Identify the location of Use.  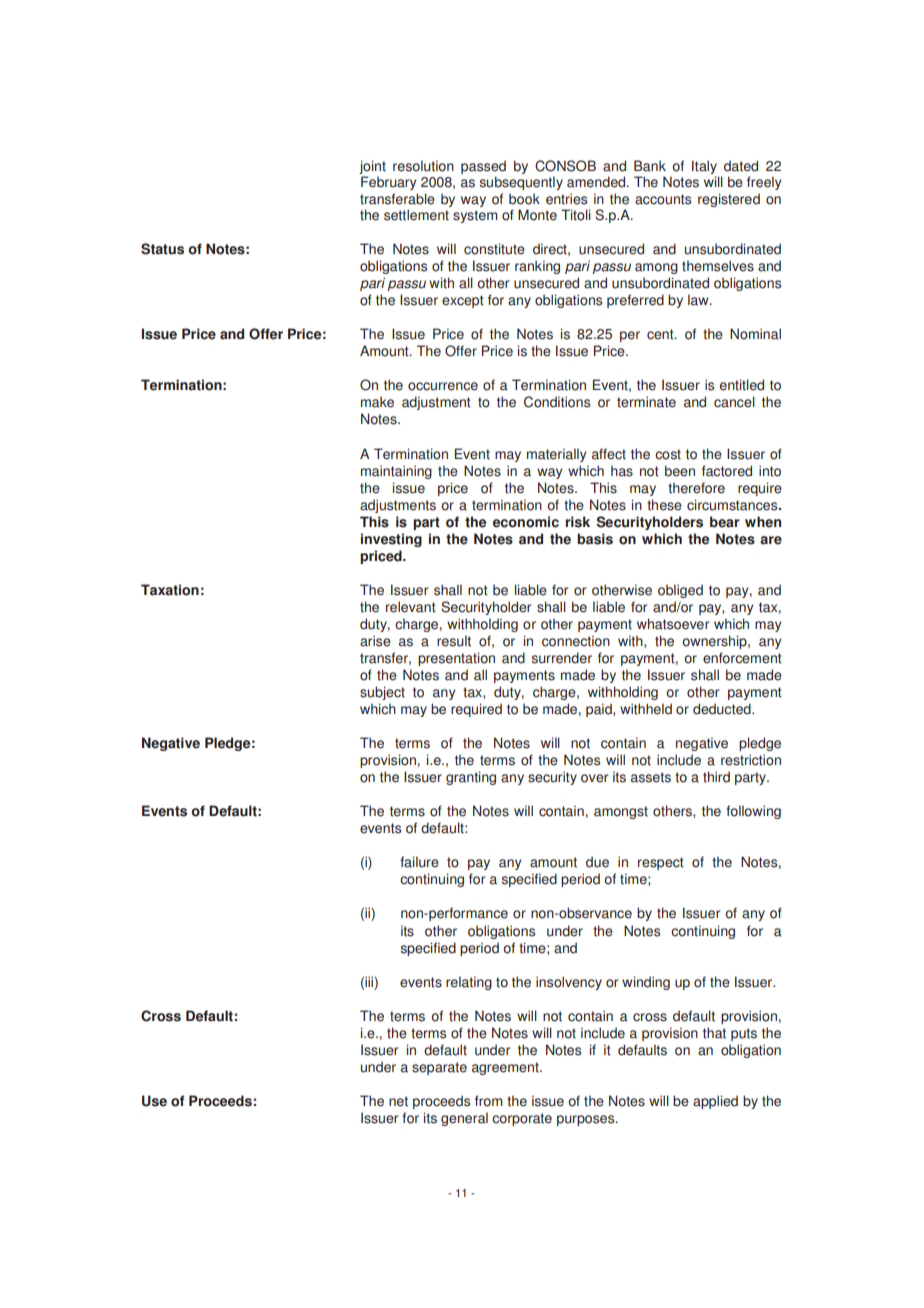
(154, 1101).
